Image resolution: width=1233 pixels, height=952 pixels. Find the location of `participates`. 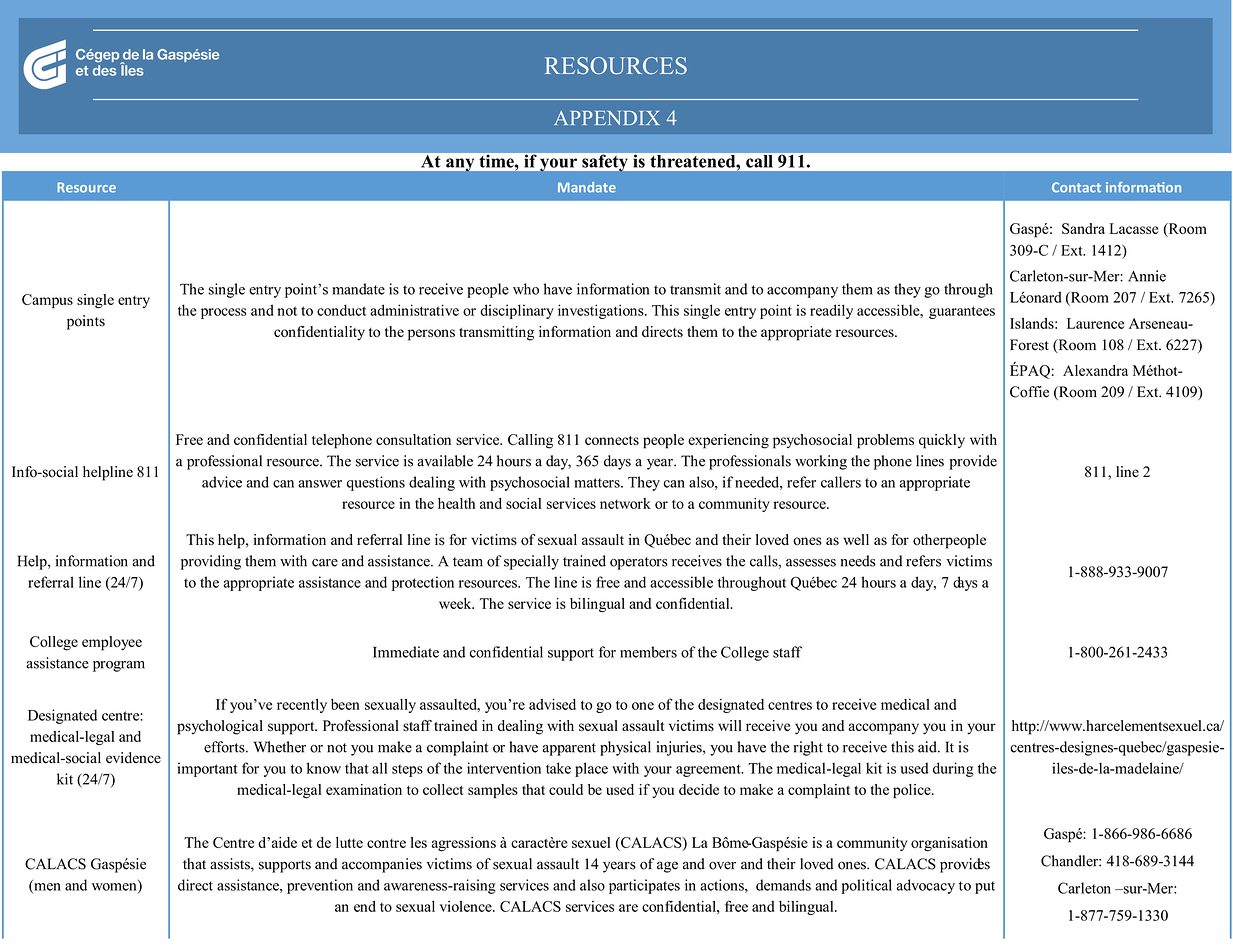

participates is located at coordinates (644, 886).
